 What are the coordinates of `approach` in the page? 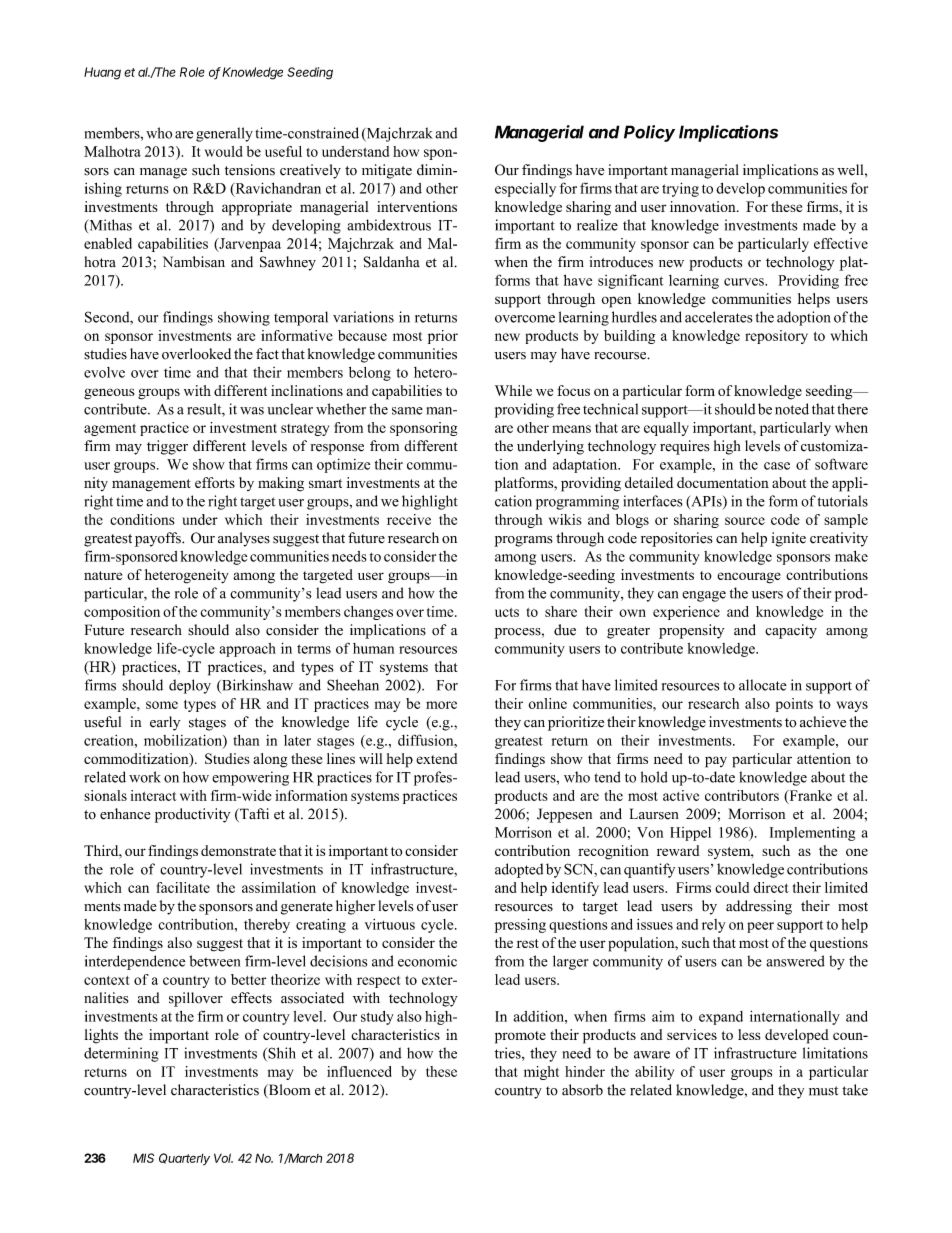 It's located at (248, 650).
